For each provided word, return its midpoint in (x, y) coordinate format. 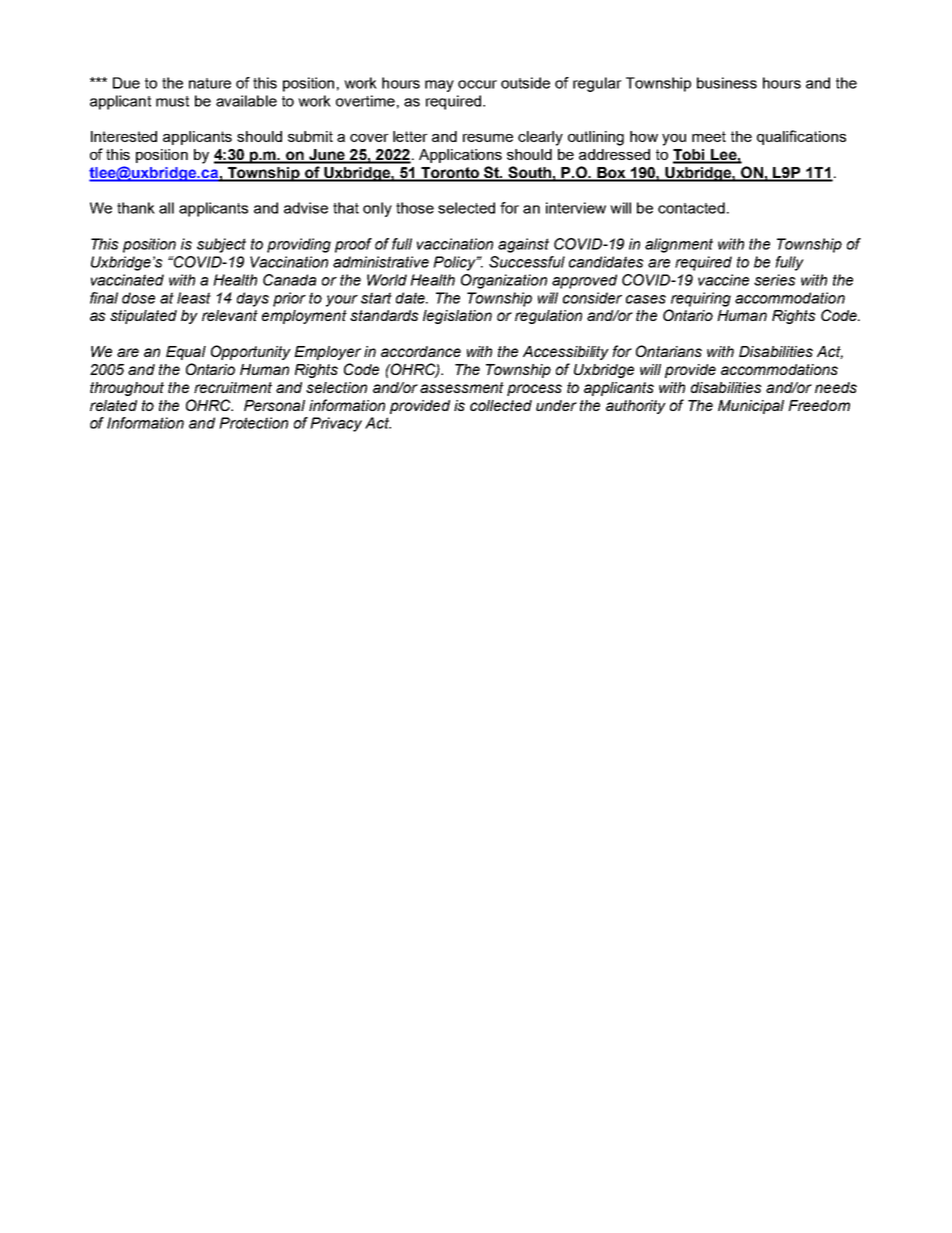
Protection (253, 423)
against (523, 245)
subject (221, 245)
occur (477, 84)
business (727, 83)
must (172, 101)
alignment (679, 245)
